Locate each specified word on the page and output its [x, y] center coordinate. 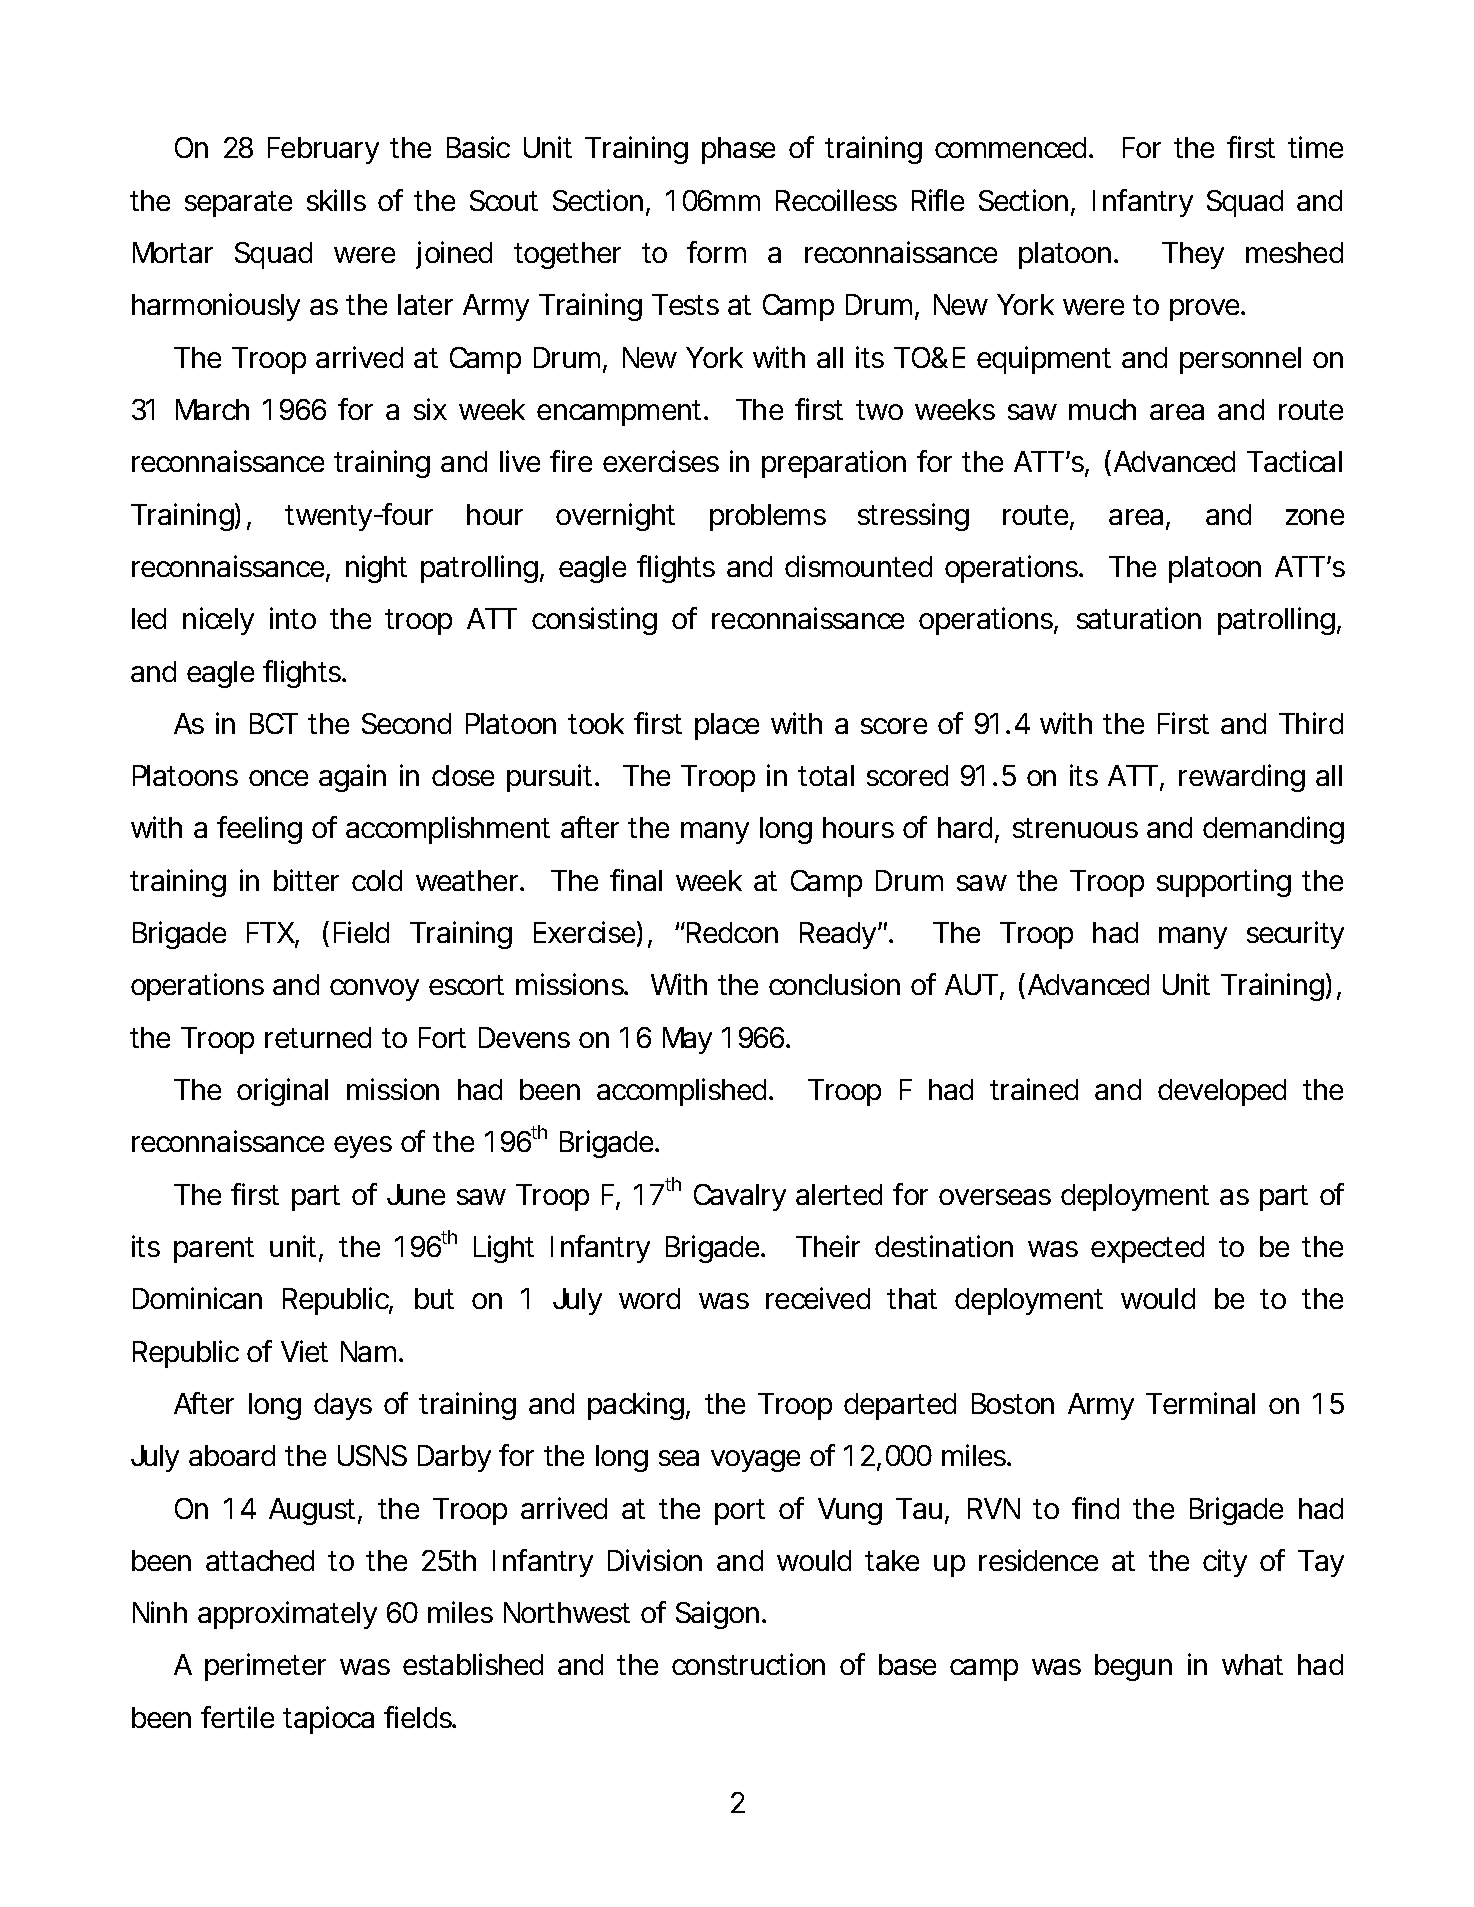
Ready [838, 935]
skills [336, 200]
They [1193, 255]
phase [738, 150]
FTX [271, 932]
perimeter [265, 1667]
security [1295, 935]
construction [748, 1664]
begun [1133, 1667]
